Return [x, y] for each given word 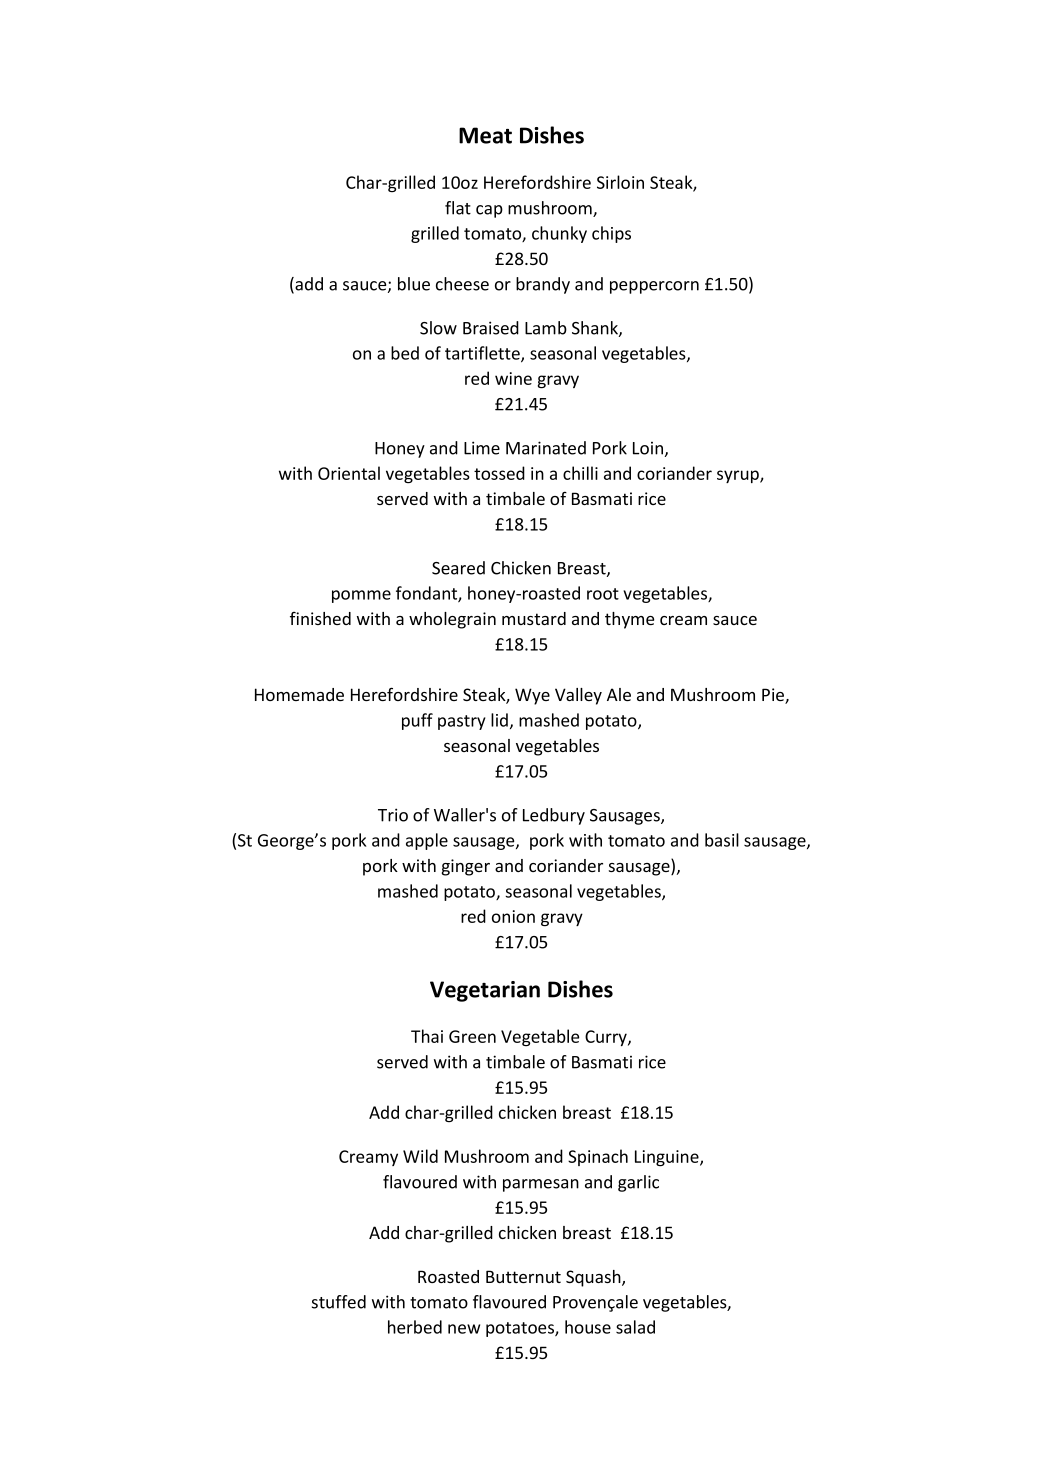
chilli [580, 473]
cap [489, 211]
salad [635, 1327]
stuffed [339, 1302]
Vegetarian [485, 991]
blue [414, 284]
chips [611, 234]
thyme [629, 620]
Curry [607, 1038]
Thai [427, 1036]
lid [499, 720]
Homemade [299, 694]
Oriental [349, 473]
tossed [499, 473]
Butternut [523, 1276]
